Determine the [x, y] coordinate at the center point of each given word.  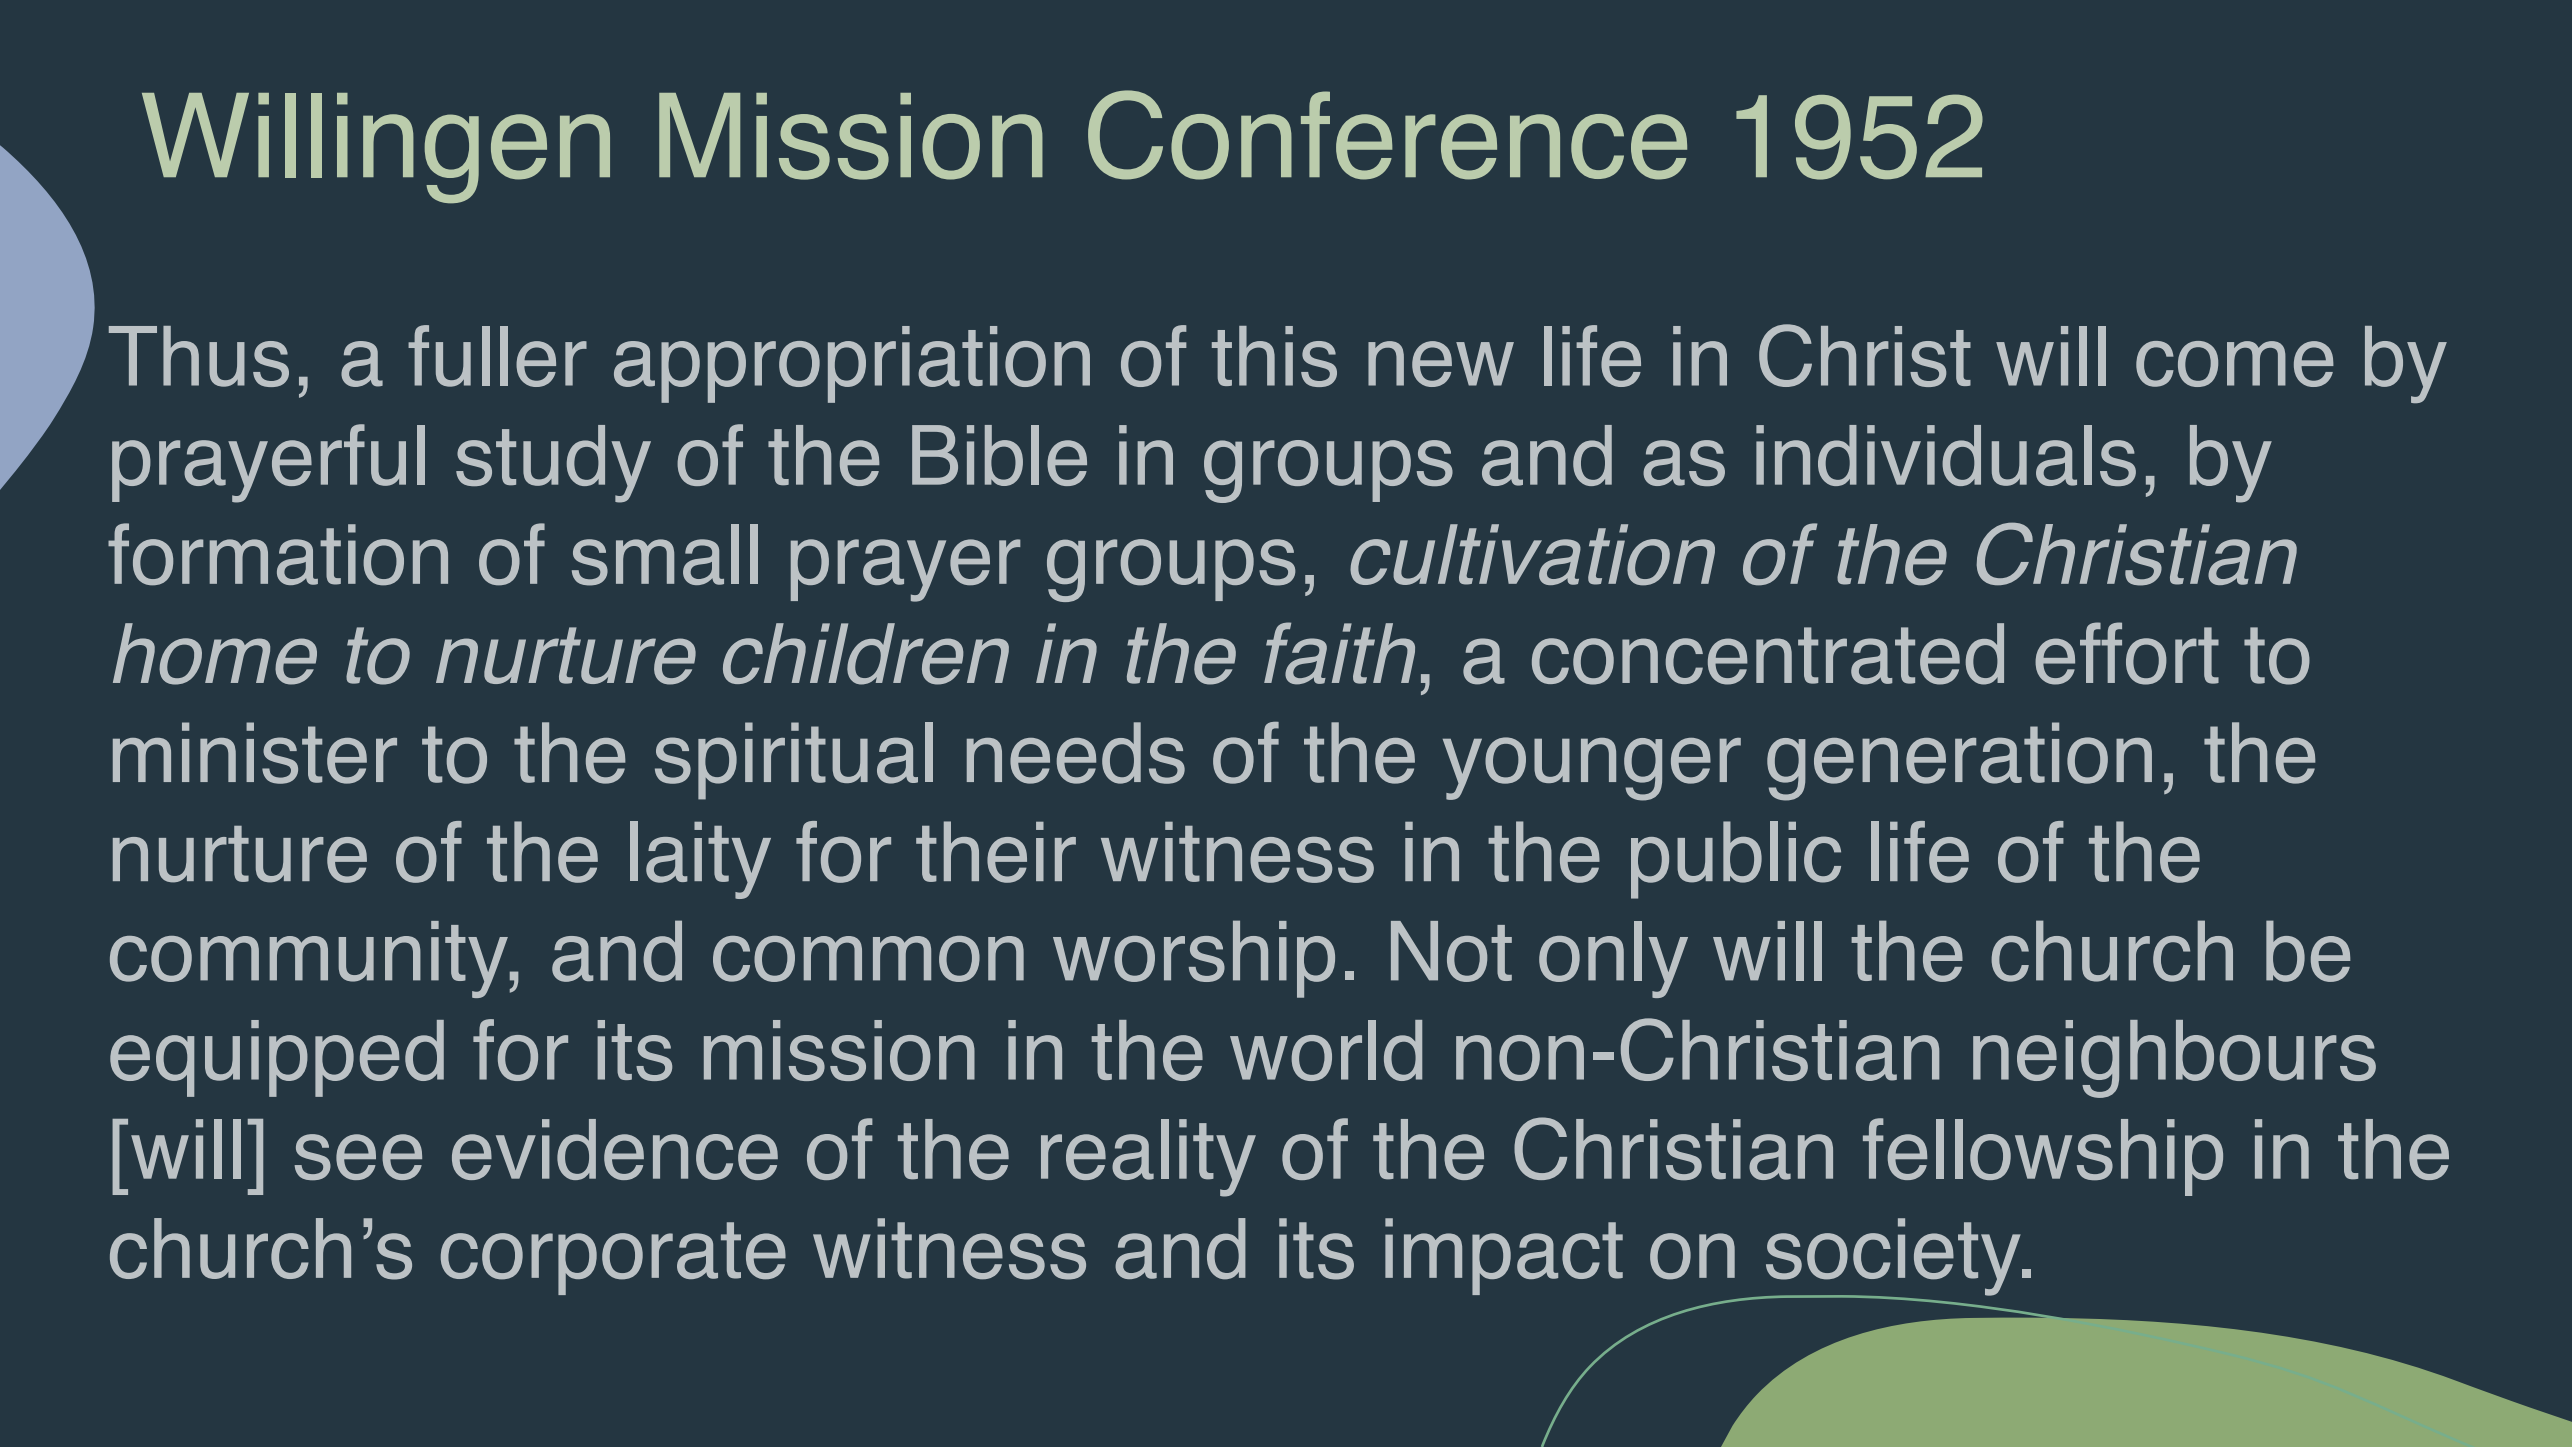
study [553, 464]
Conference [1387, 135]
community [309, 959]
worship [1194, 959]
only [1613, 959]
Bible [999, 455]
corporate [613, 1258]
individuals [1946, 455]
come [2235, 364]
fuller [497, 356]
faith [1339, 653]
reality [1148, 1158]
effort [2127, 653]
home [215, 654]
